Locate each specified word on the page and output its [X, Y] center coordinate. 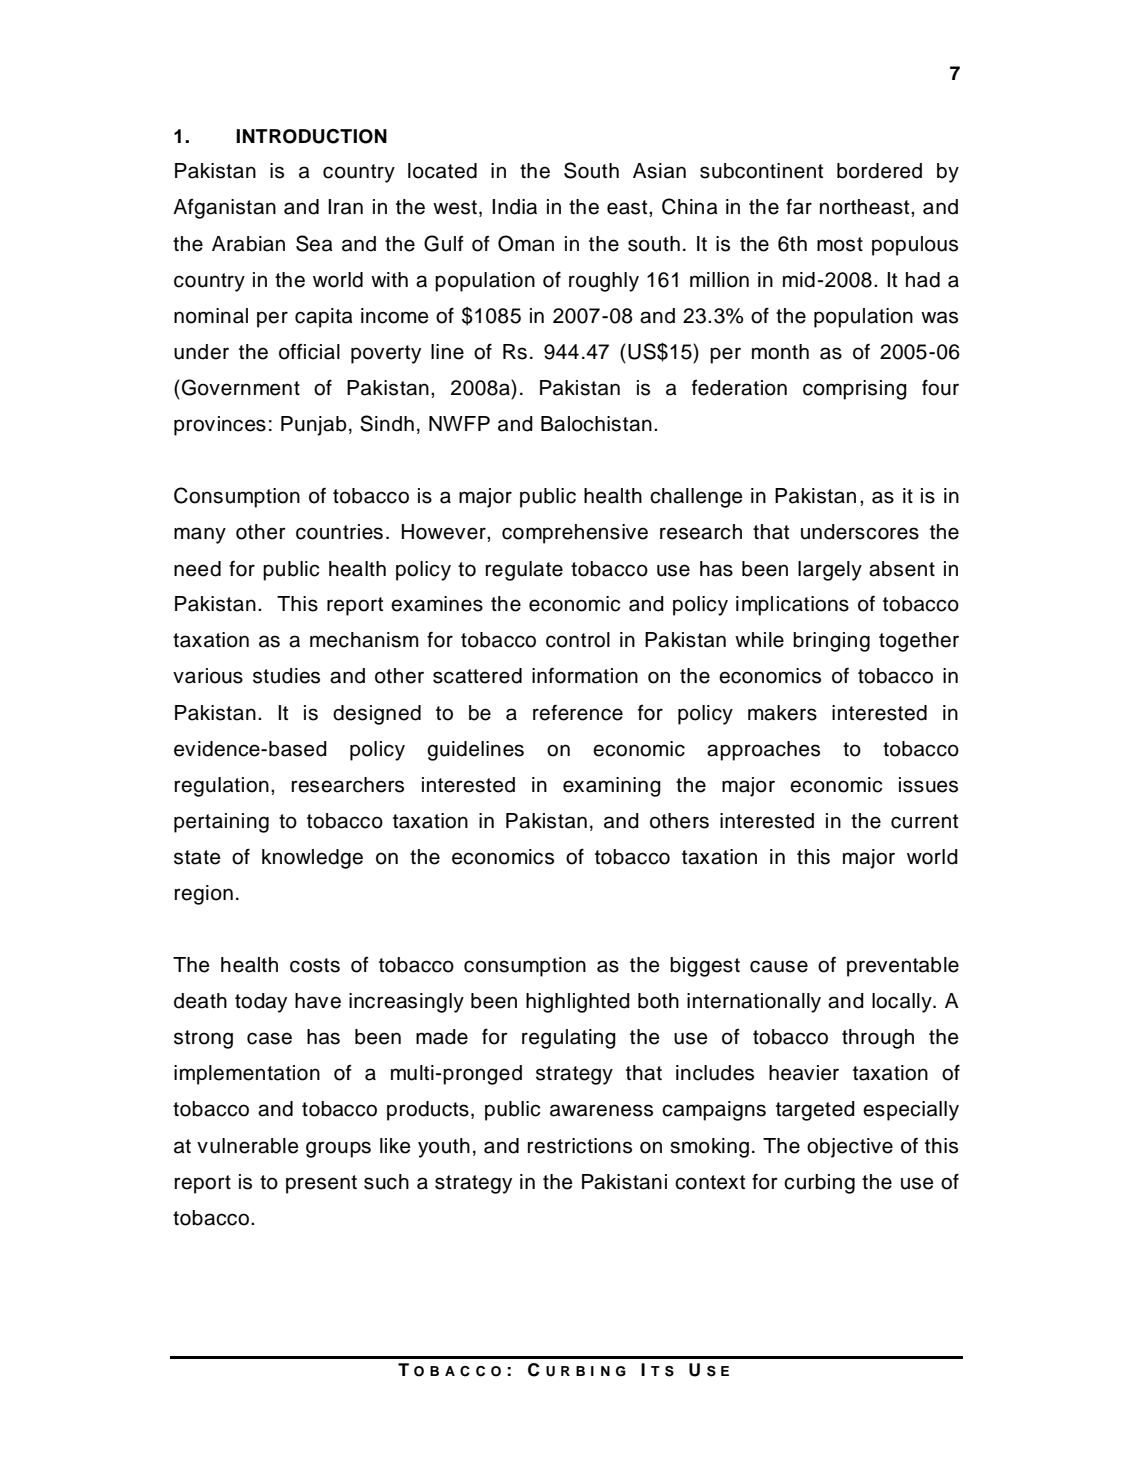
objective [850, 1148]
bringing [831, 642]
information [585, 675]
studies [286, 676]
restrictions [580, 1146]
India [514, 207]
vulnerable [248, 1146]
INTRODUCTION [311, 136]
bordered [879, 171]
